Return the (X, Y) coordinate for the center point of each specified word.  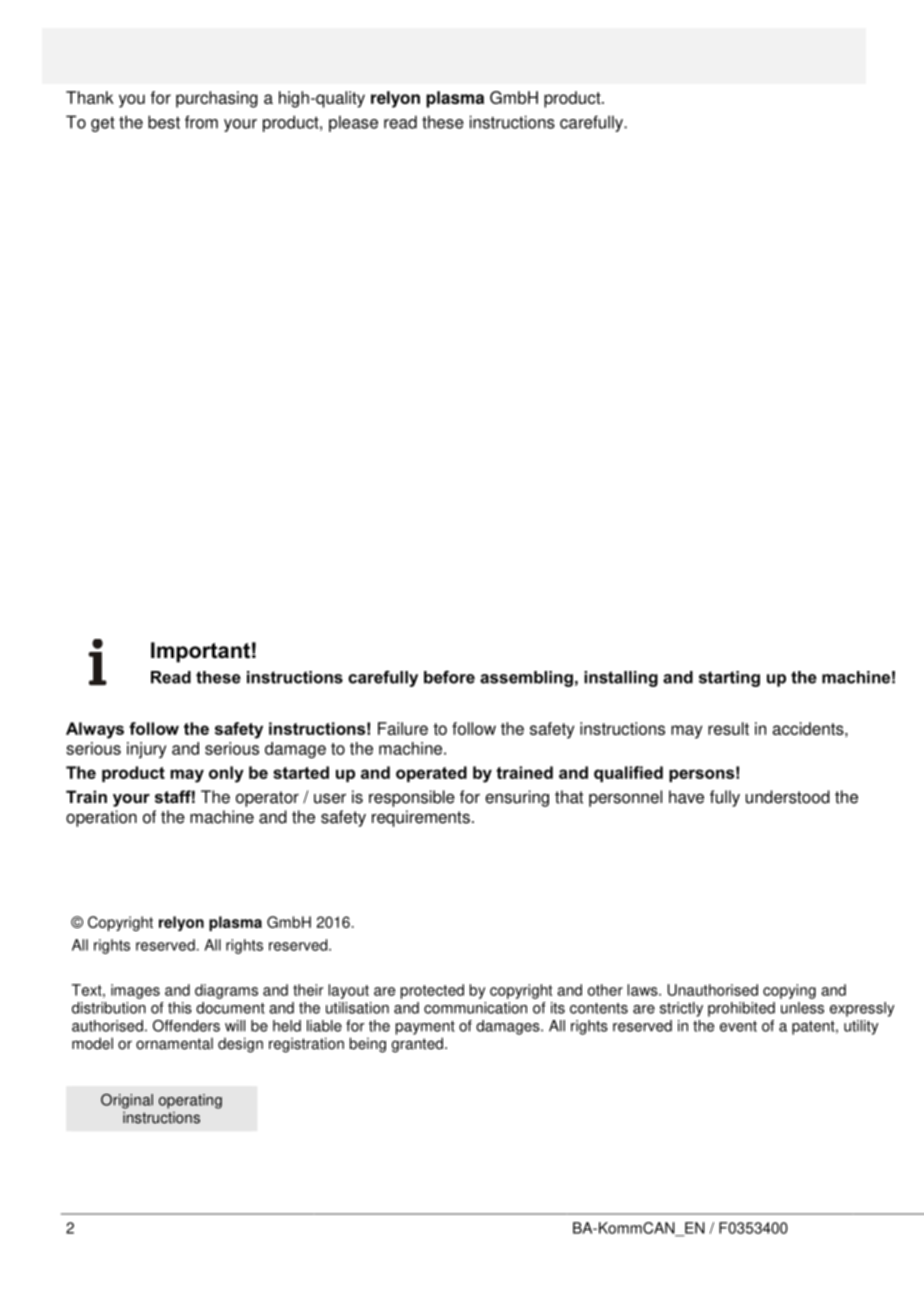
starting (729, 679)
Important (200, 652)
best (164, 122)
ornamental (174, 1043)
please (353, 123)
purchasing (217, 99)
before (449, 677)
